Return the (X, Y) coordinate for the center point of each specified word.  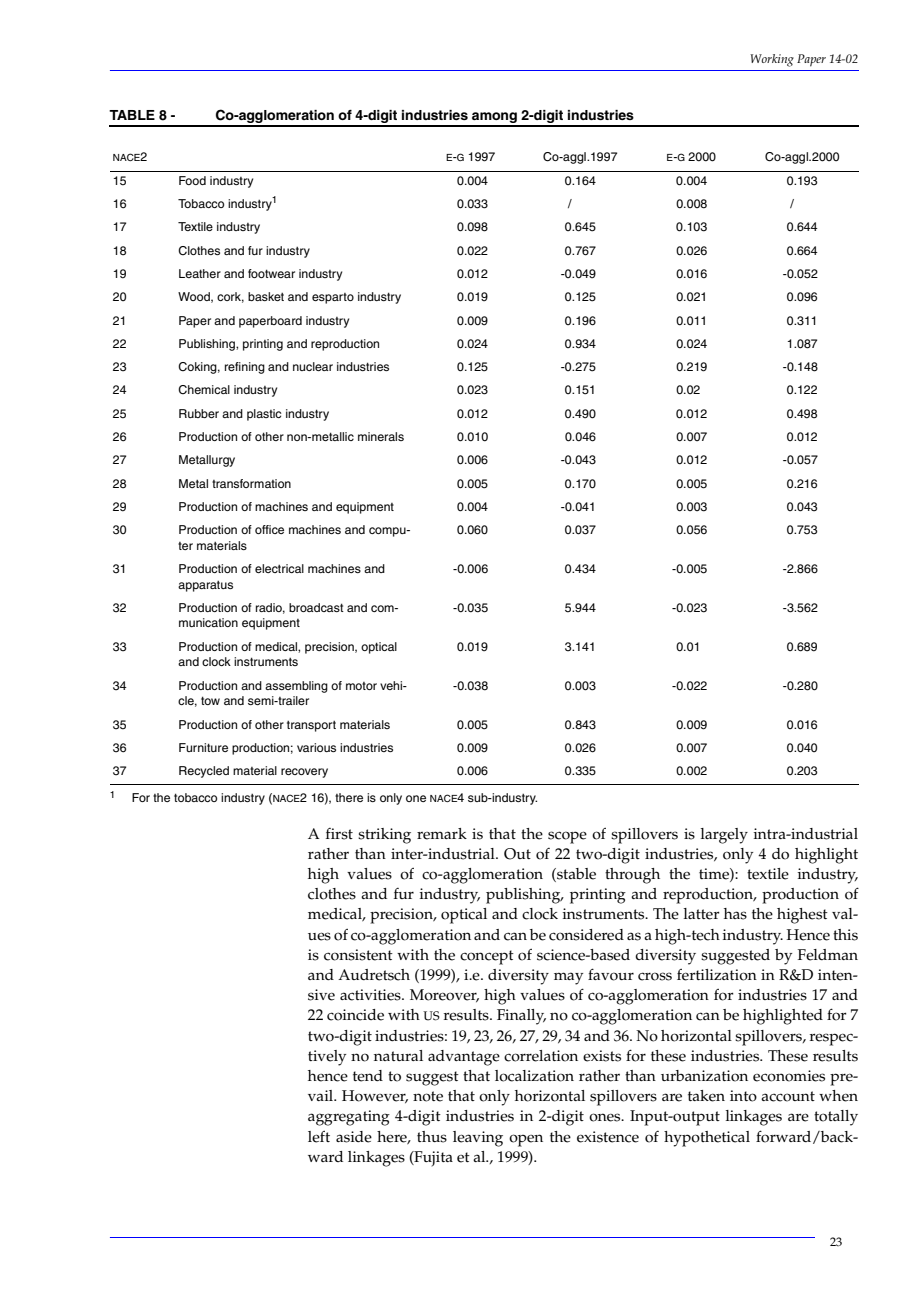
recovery (304, 773)
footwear (271, 273)
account (788, 1096)
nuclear (313, 366)
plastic (264, 415)
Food (192, 180)
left (319, 1137)
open (526, 1140)
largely (724, 836)
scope (567, 837)
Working (772, 60)
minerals (381, 436)
